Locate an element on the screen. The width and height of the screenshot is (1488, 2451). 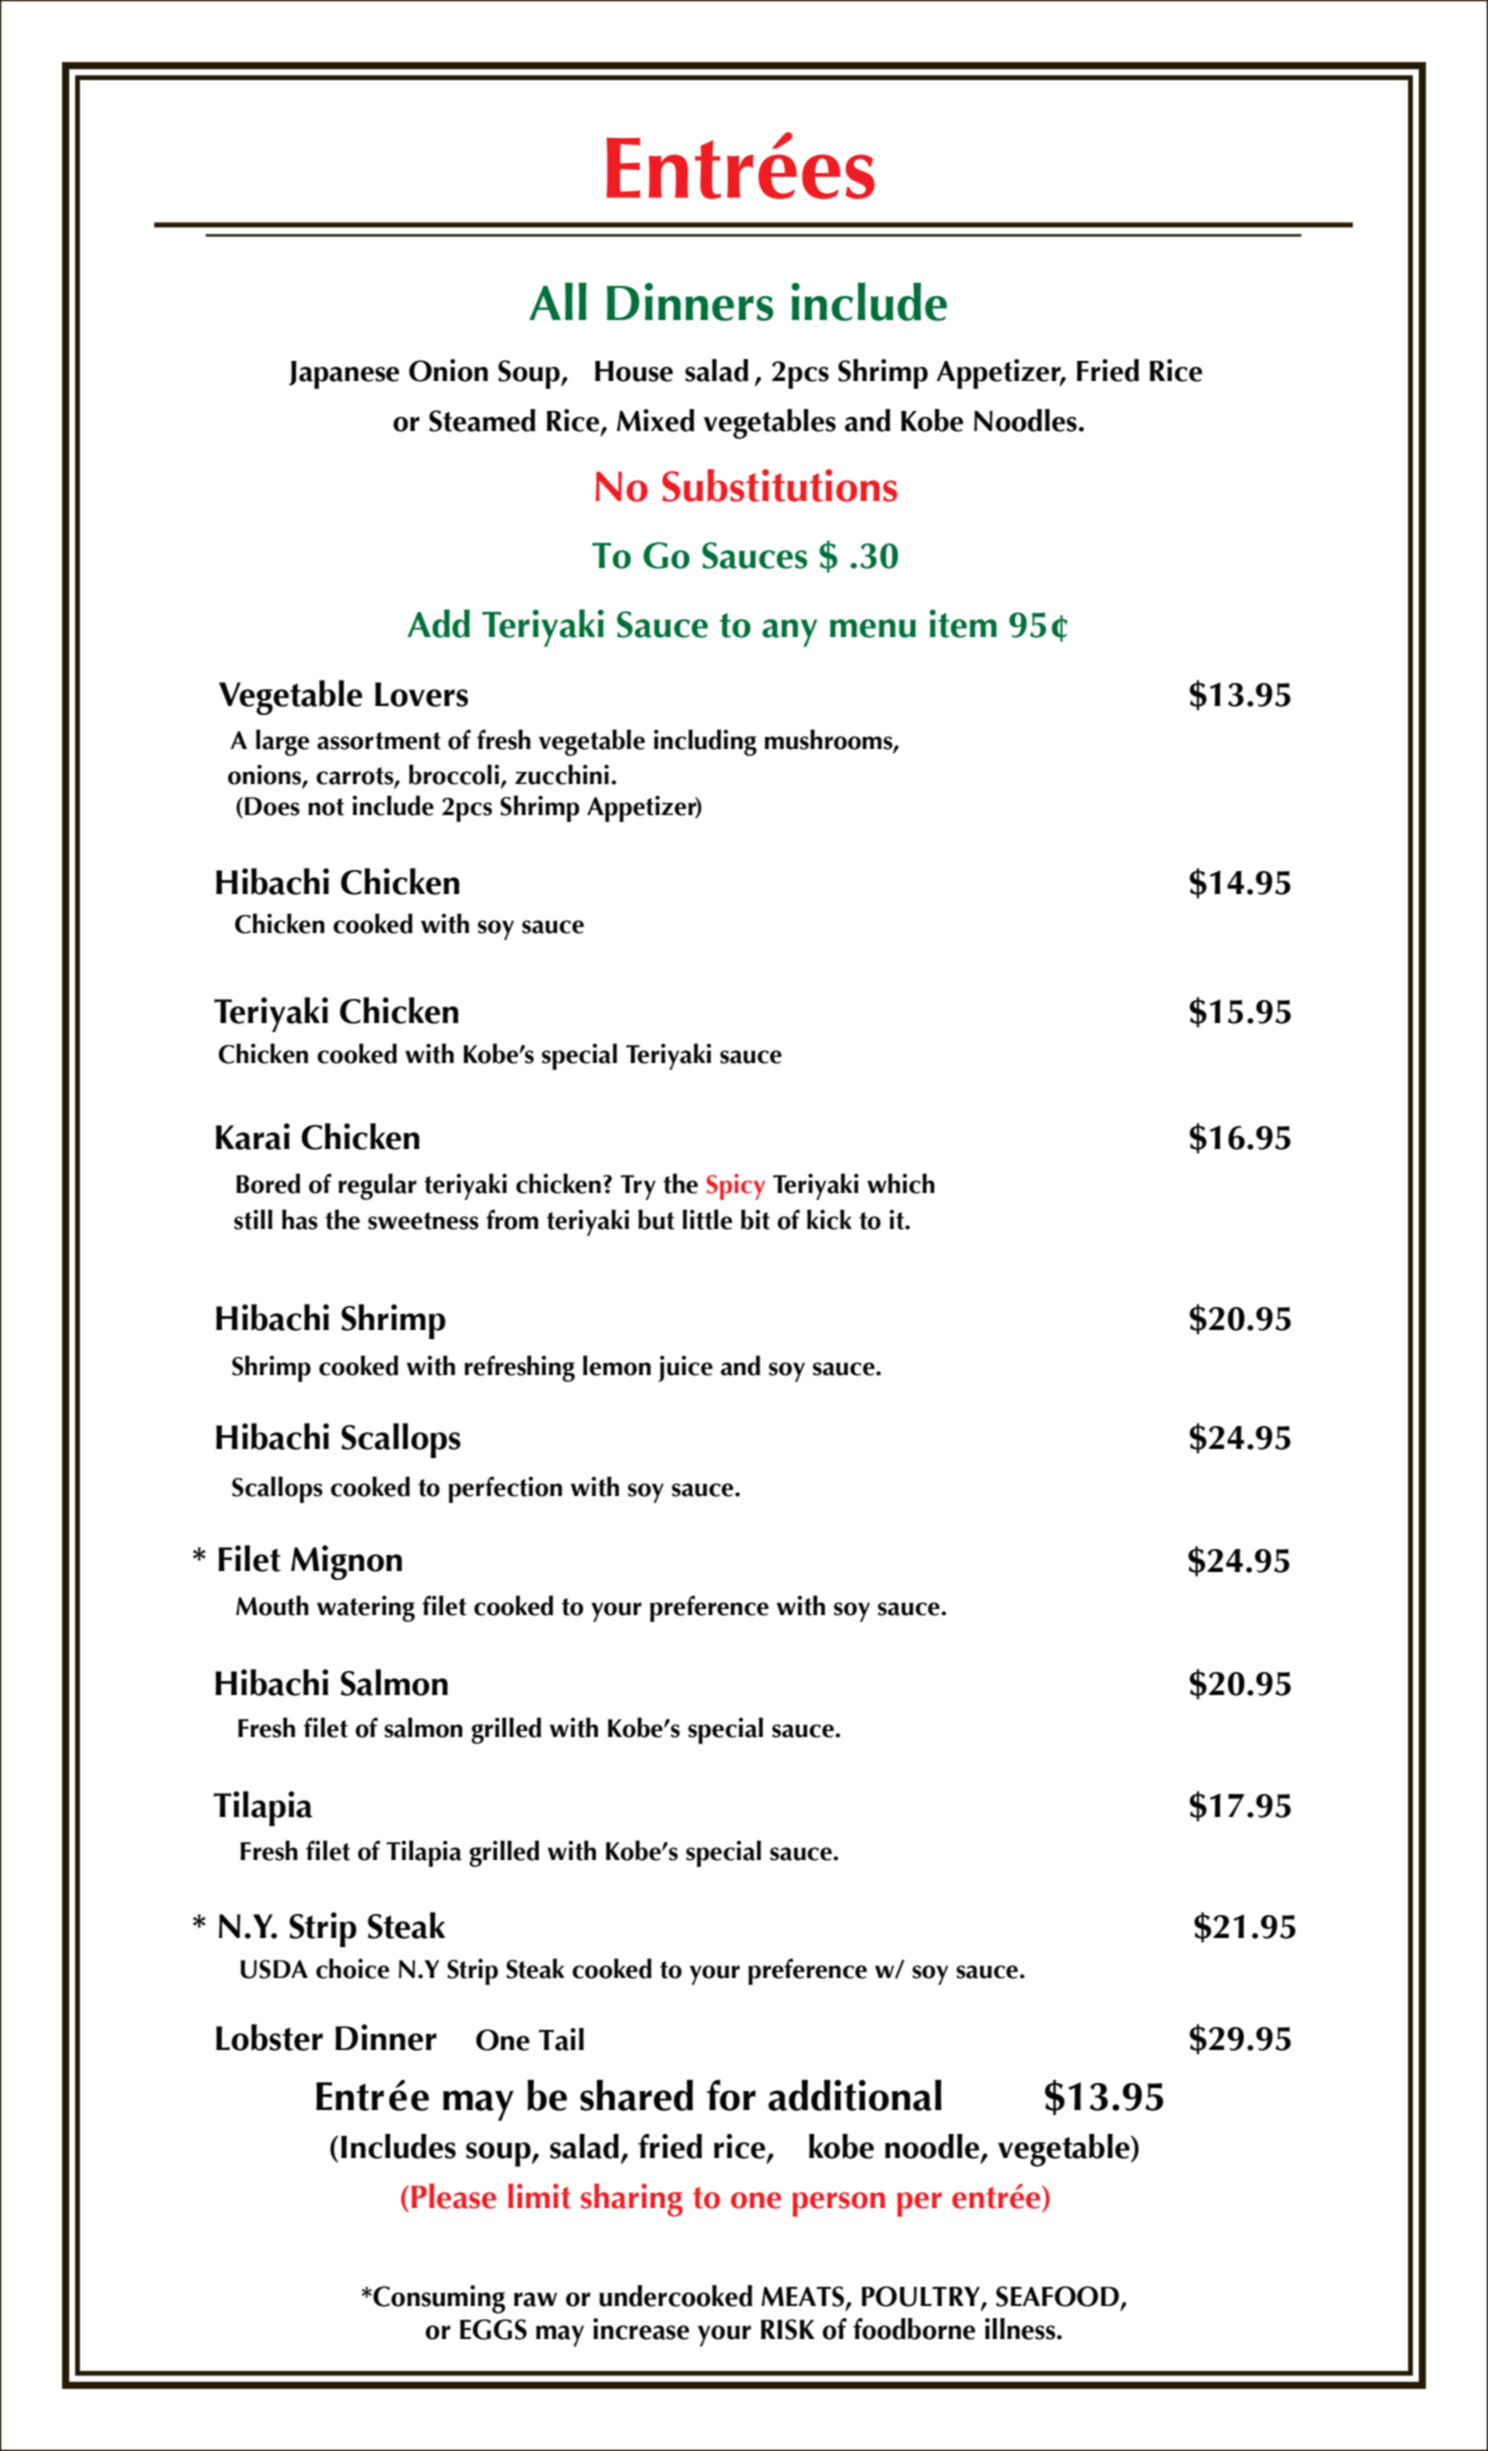
item is located at coordinates (963, 623).
